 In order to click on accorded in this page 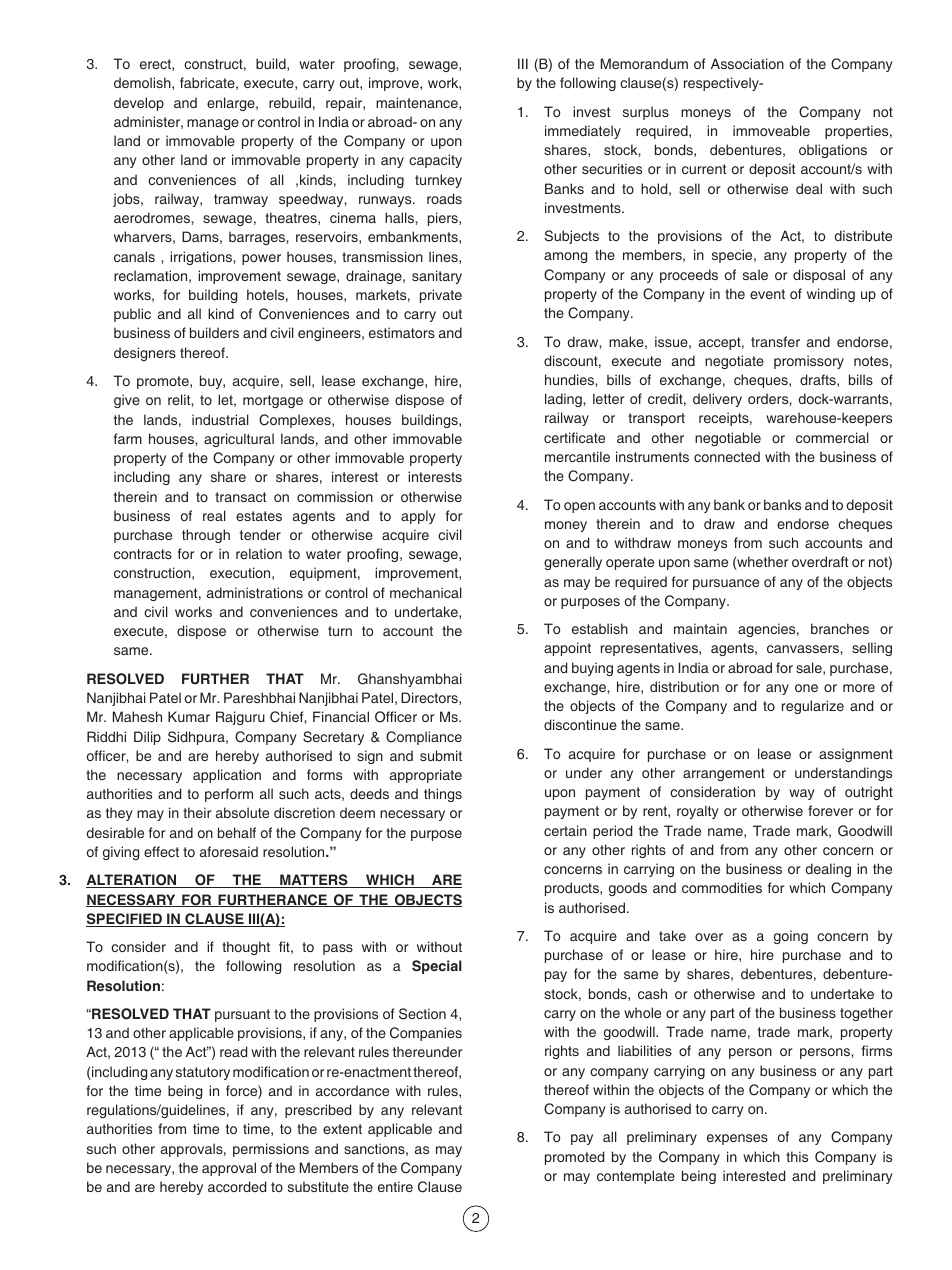, I will do `click(237, 1186)`.
